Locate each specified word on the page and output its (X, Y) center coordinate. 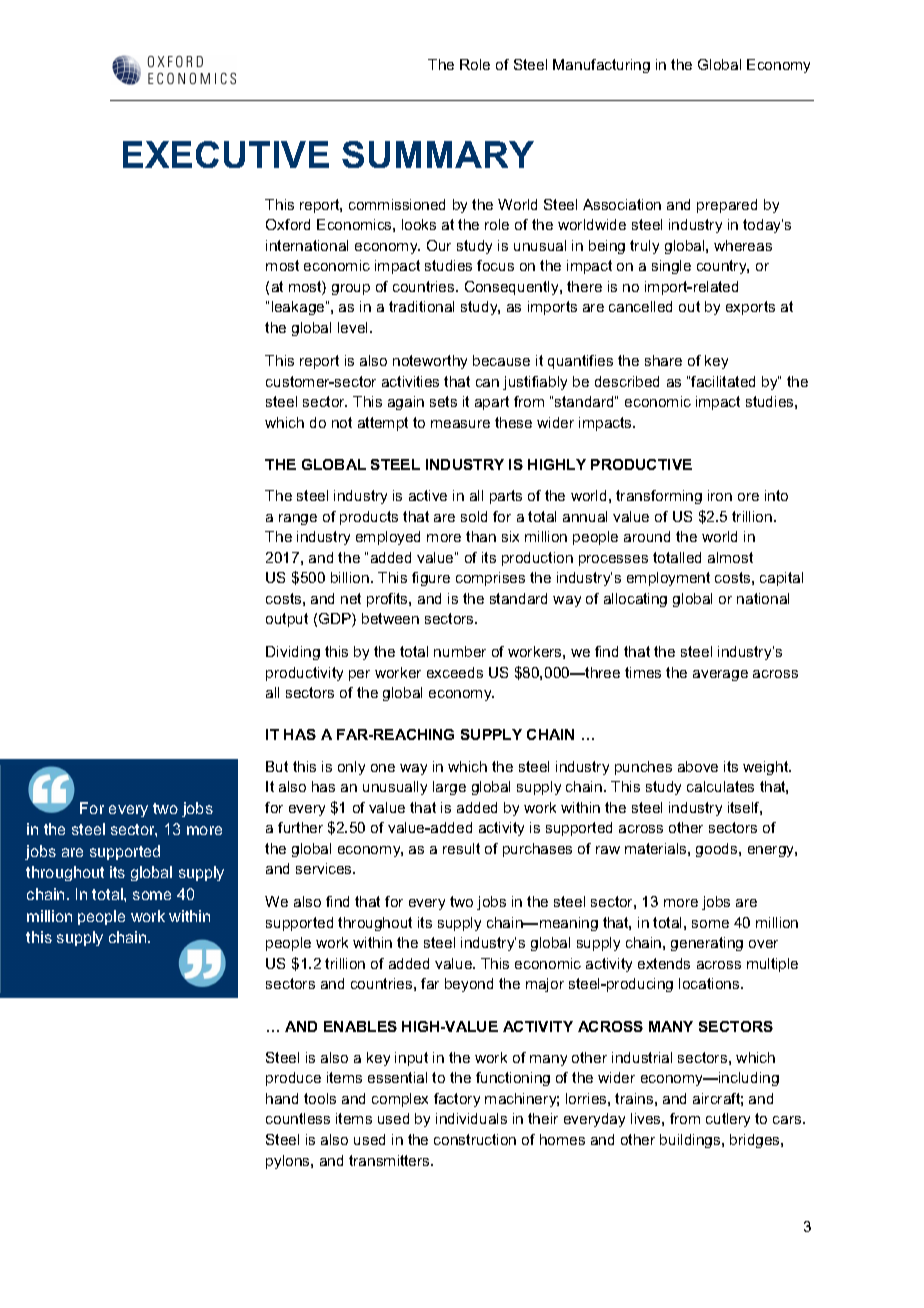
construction (475, 1139)
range (298, 519)
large (449, 788)
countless (298, 1118)
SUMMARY (438, 154)
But (277, 766)
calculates (720, 786)
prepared (727, 206)
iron (720, 495)
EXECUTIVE (226, 154)
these (513, 422)
